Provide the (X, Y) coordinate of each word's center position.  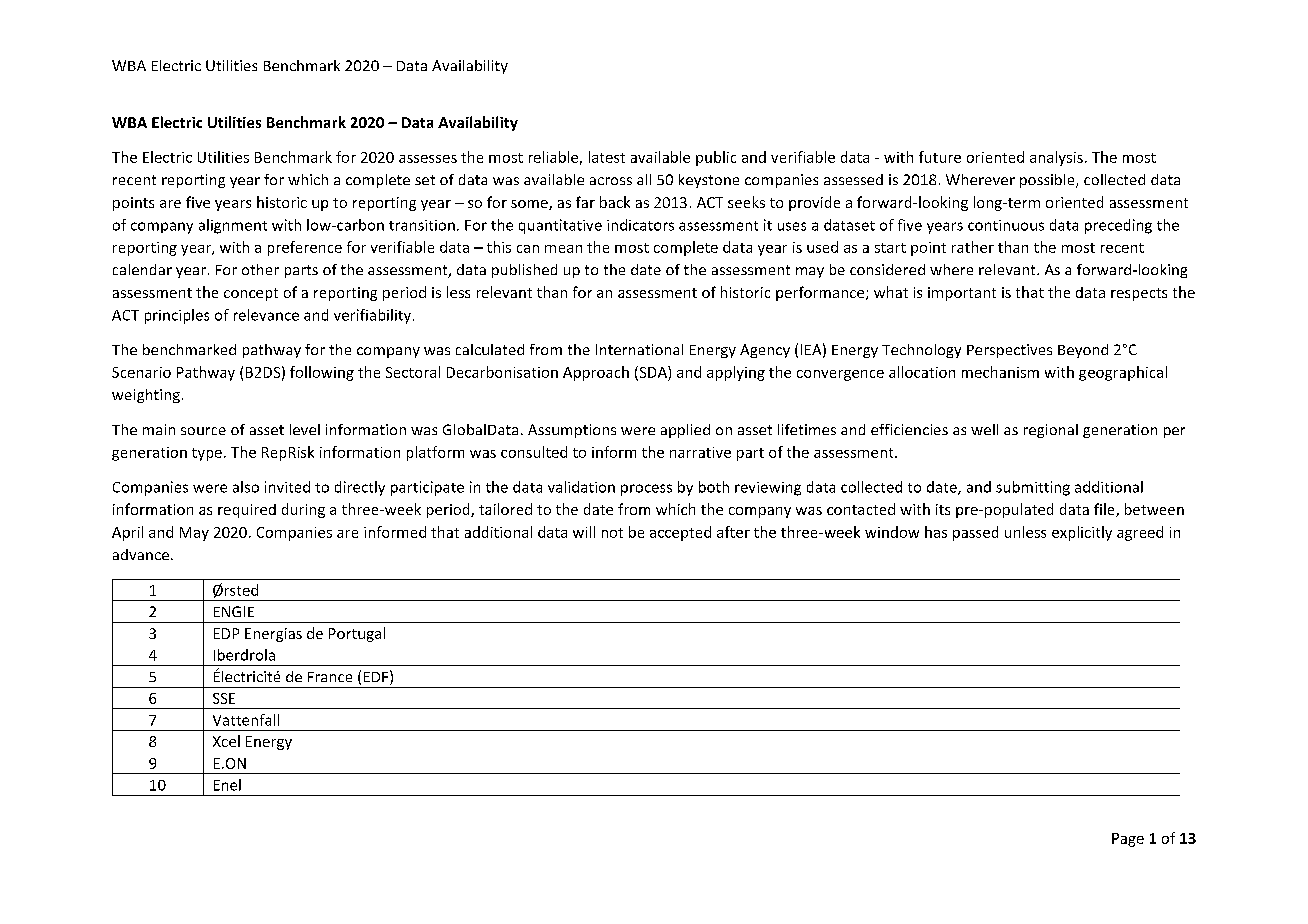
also (246, 487)
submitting (1033, 488)
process (646, 490)
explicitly (1082, 533)
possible (1048, 181)
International (639, 349)
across (611, 181)
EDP (226, 633)
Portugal (357, 634)
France (330, 677)
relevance (266, 315)
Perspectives (1009, 351)
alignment (233, 226)
